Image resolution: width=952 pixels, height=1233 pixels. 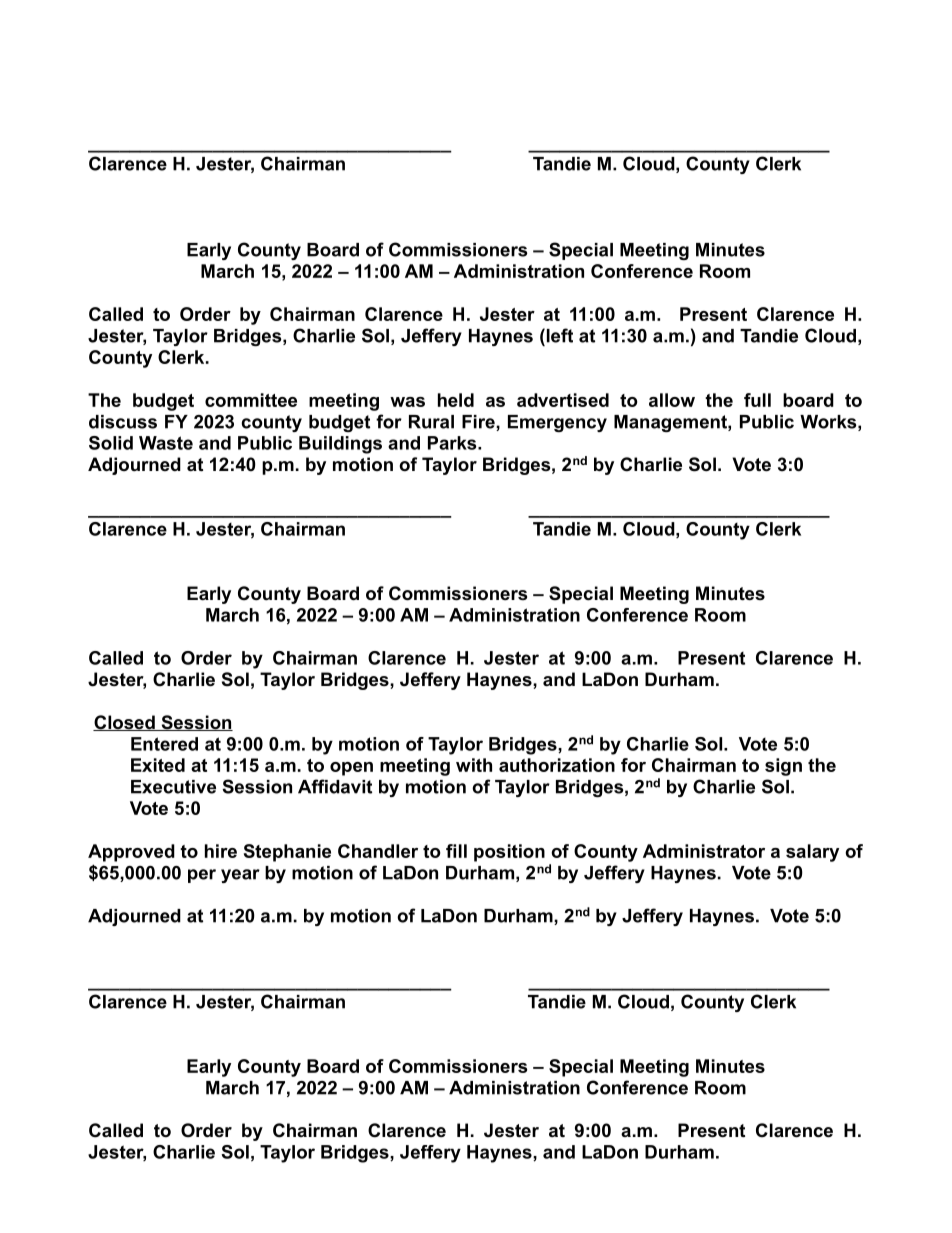 What do you see at coordinates (125, 723) in the image?
I see `Closed` at bounding box center [125, 723].
